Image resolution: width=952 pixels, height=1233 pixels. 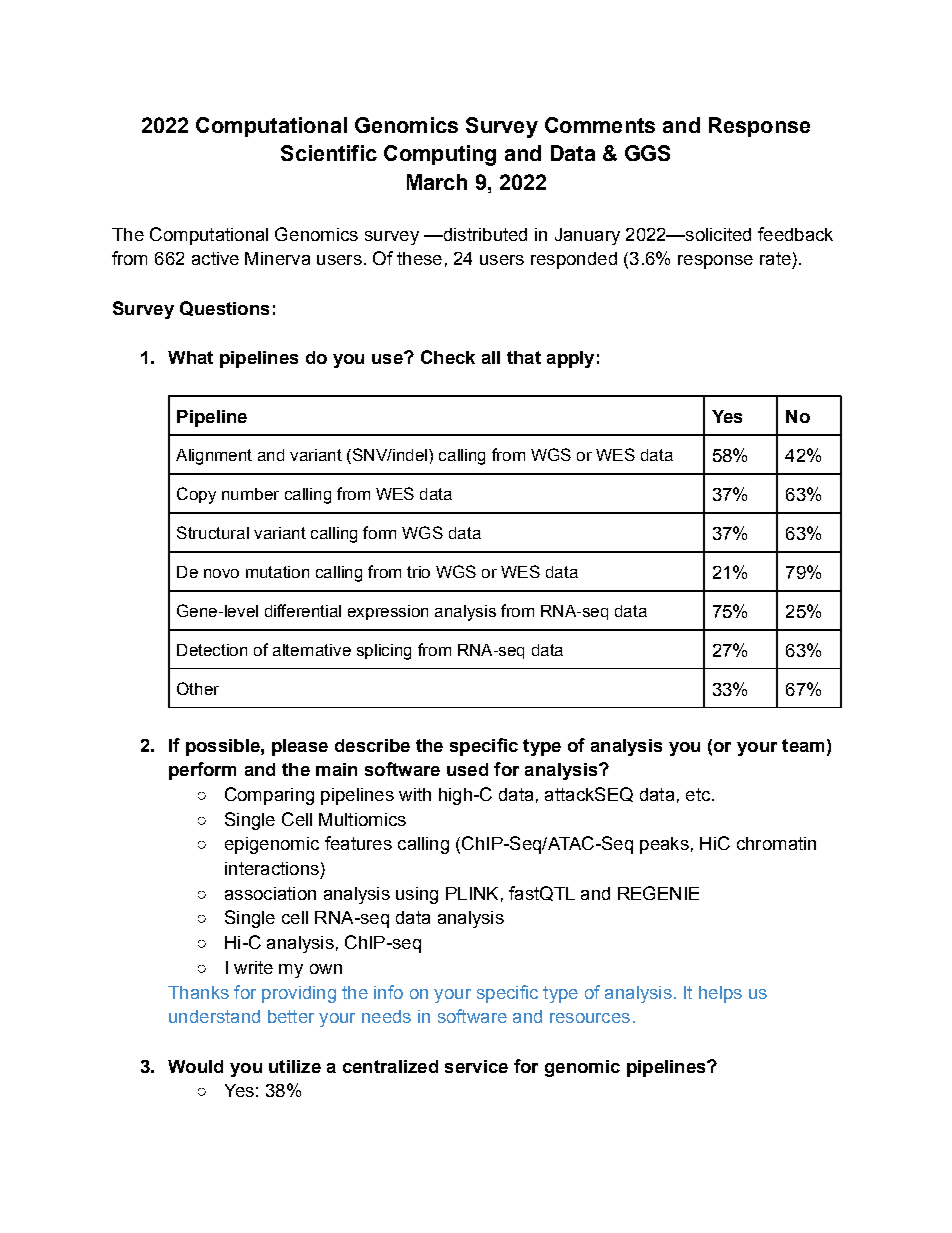 I want to click on What, so click(x=190, y=357).
